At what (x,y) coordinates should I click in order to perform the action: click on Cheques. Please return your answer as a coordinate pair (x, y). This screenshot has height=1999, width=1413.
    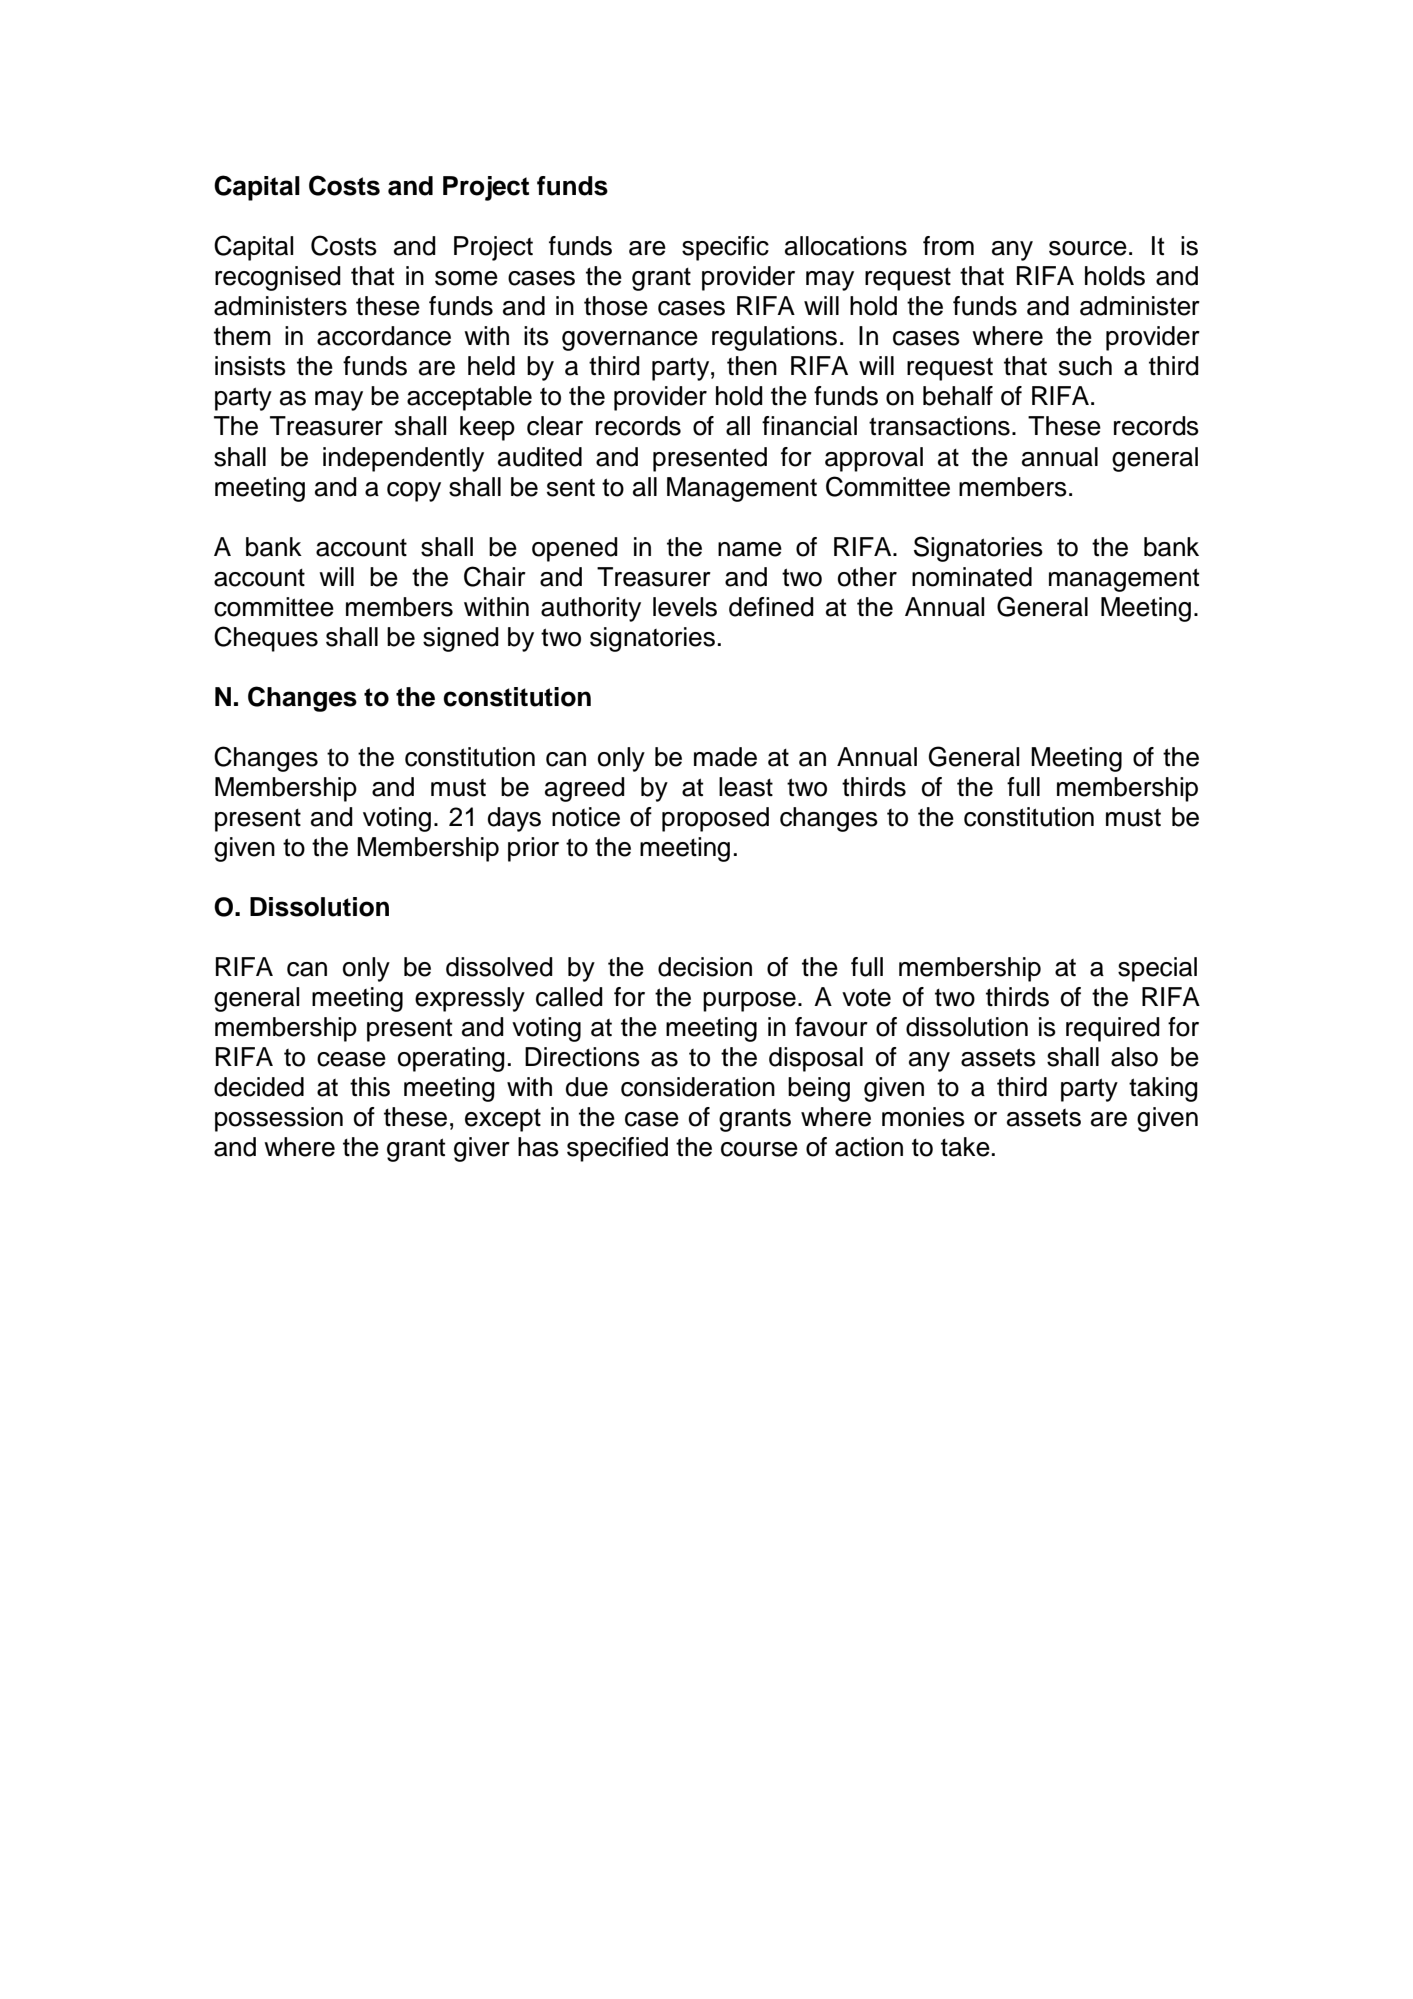
    Looking at the image, I should click on (266, 639).
